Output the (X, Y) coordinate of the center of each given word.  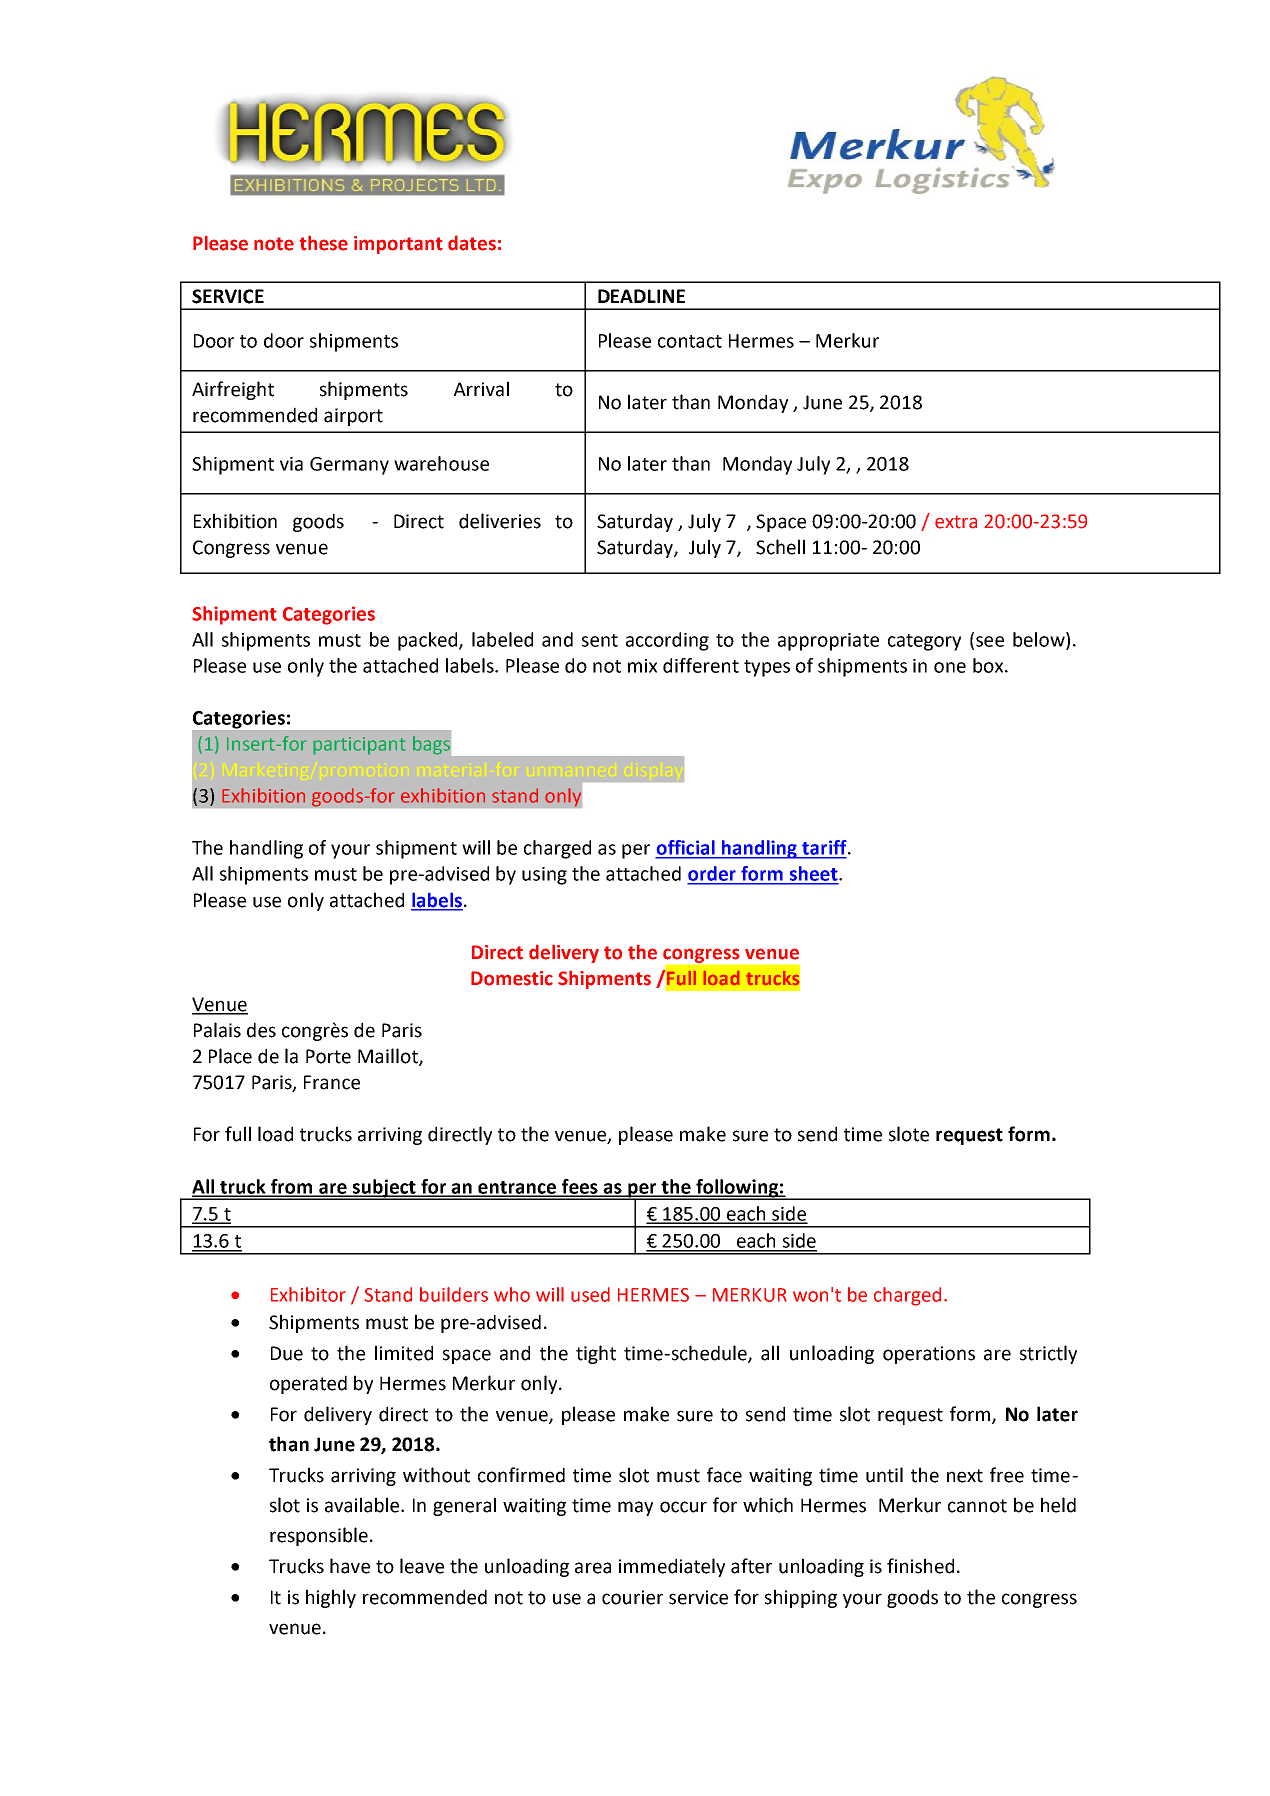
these (324, 243)
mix (642, 666)
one (950, 667)
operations (929, 1355)
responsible (319, 1536)
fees (580, 1187)
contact (690, 341)
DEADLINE (641, 296)
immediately (672, 1567)
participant (359, 746)
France (332, 1082)
